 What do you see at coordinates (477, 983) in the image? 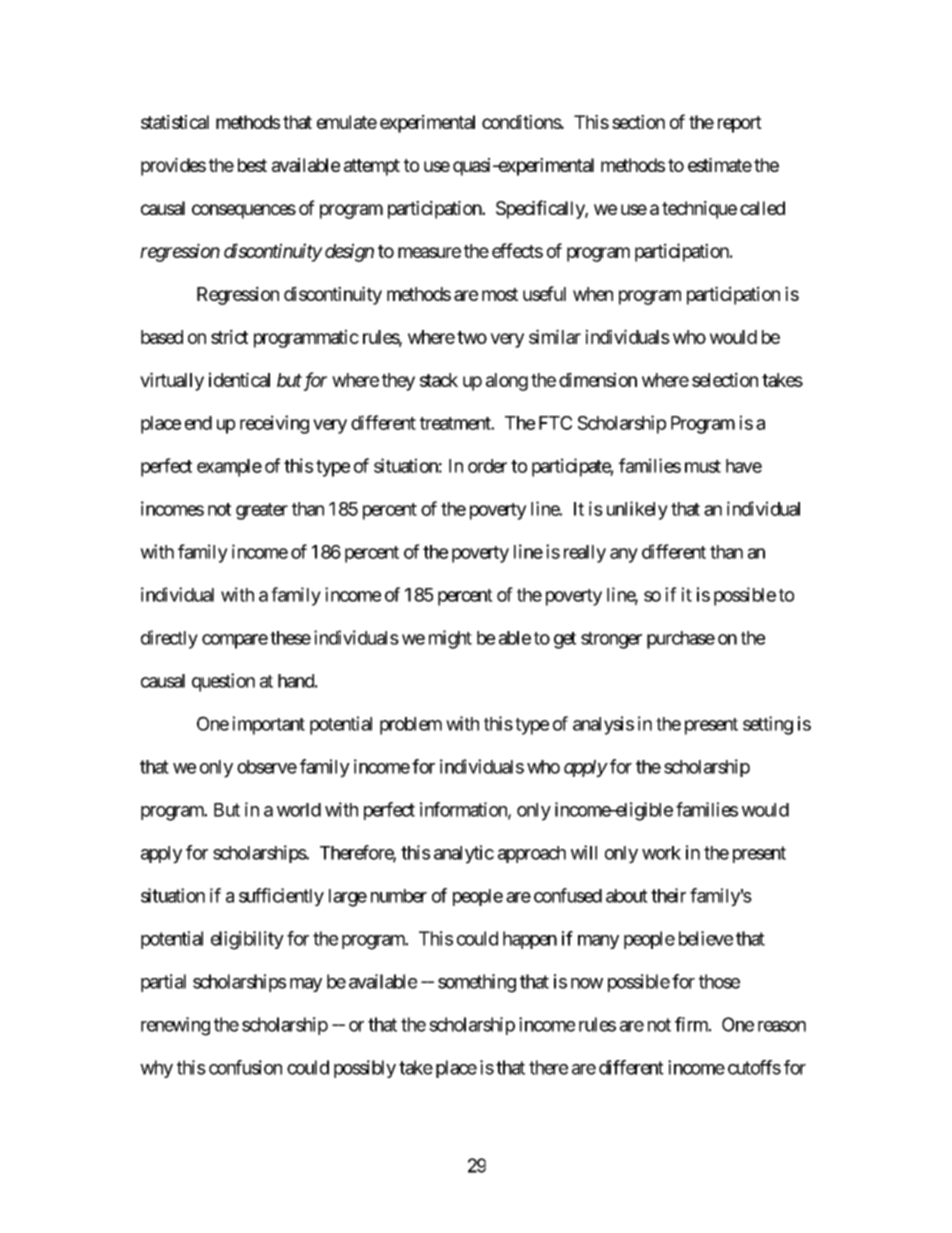
I see `something` at bounding box center [477, 983].
